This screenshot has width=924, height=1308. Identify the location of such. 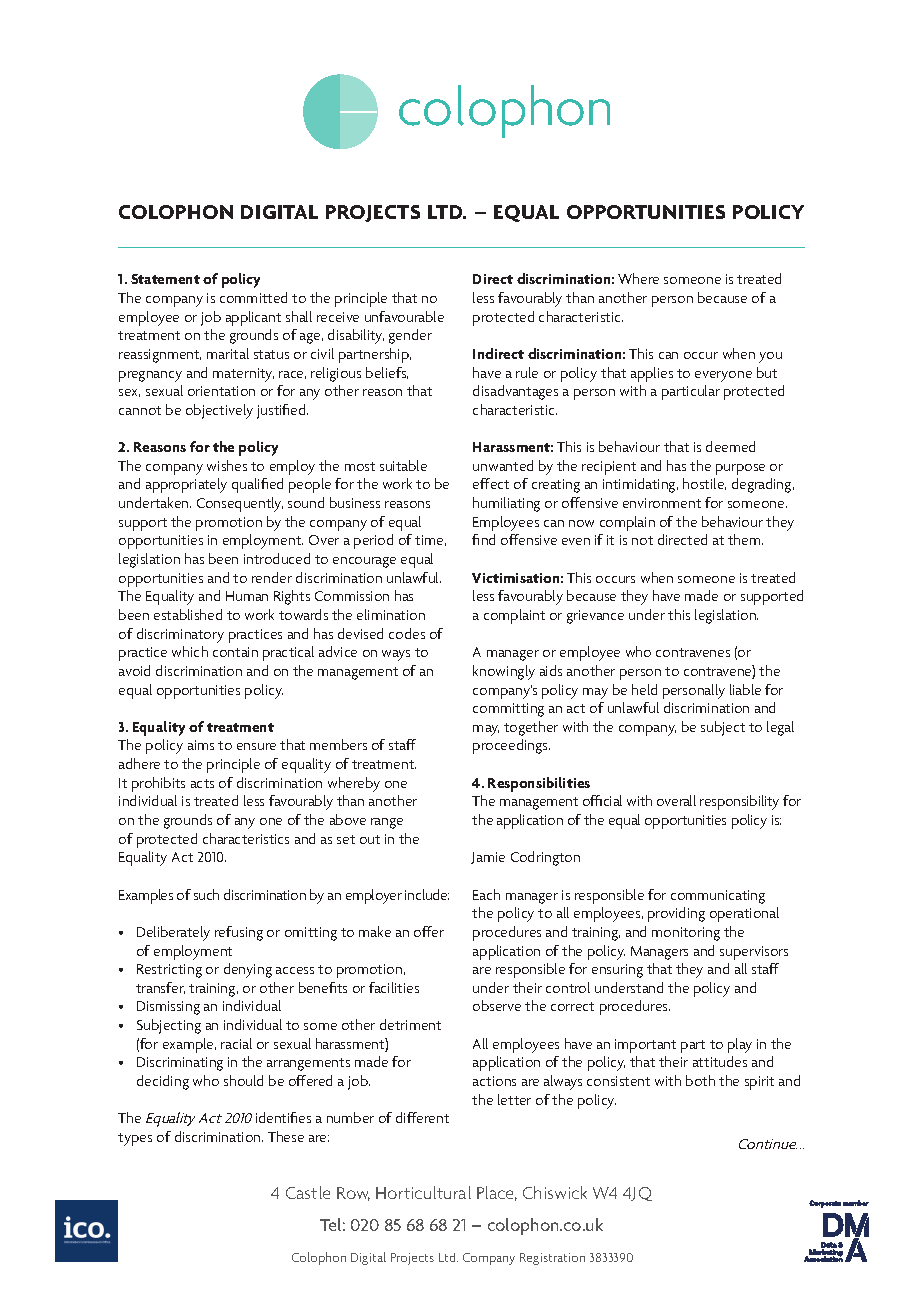
(206, 894).
